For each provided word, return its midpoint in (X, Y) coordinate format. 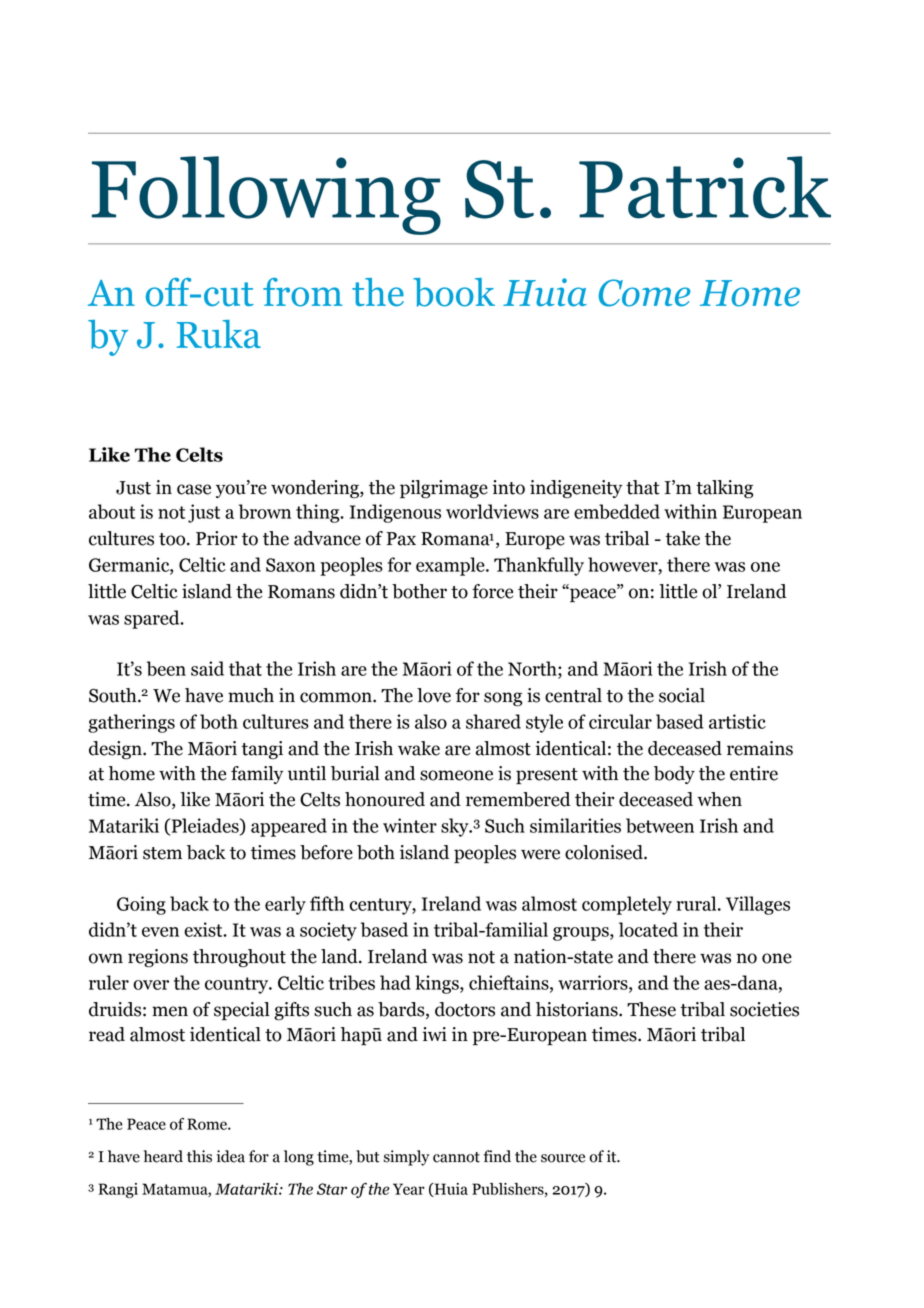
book (454, 292)
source (563, 1158)
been (166, 668)
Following (266, 195)
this (199, 1156)
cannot (456, 1157)
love (434, 695)
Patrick (705, 187)
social (682, 695)
